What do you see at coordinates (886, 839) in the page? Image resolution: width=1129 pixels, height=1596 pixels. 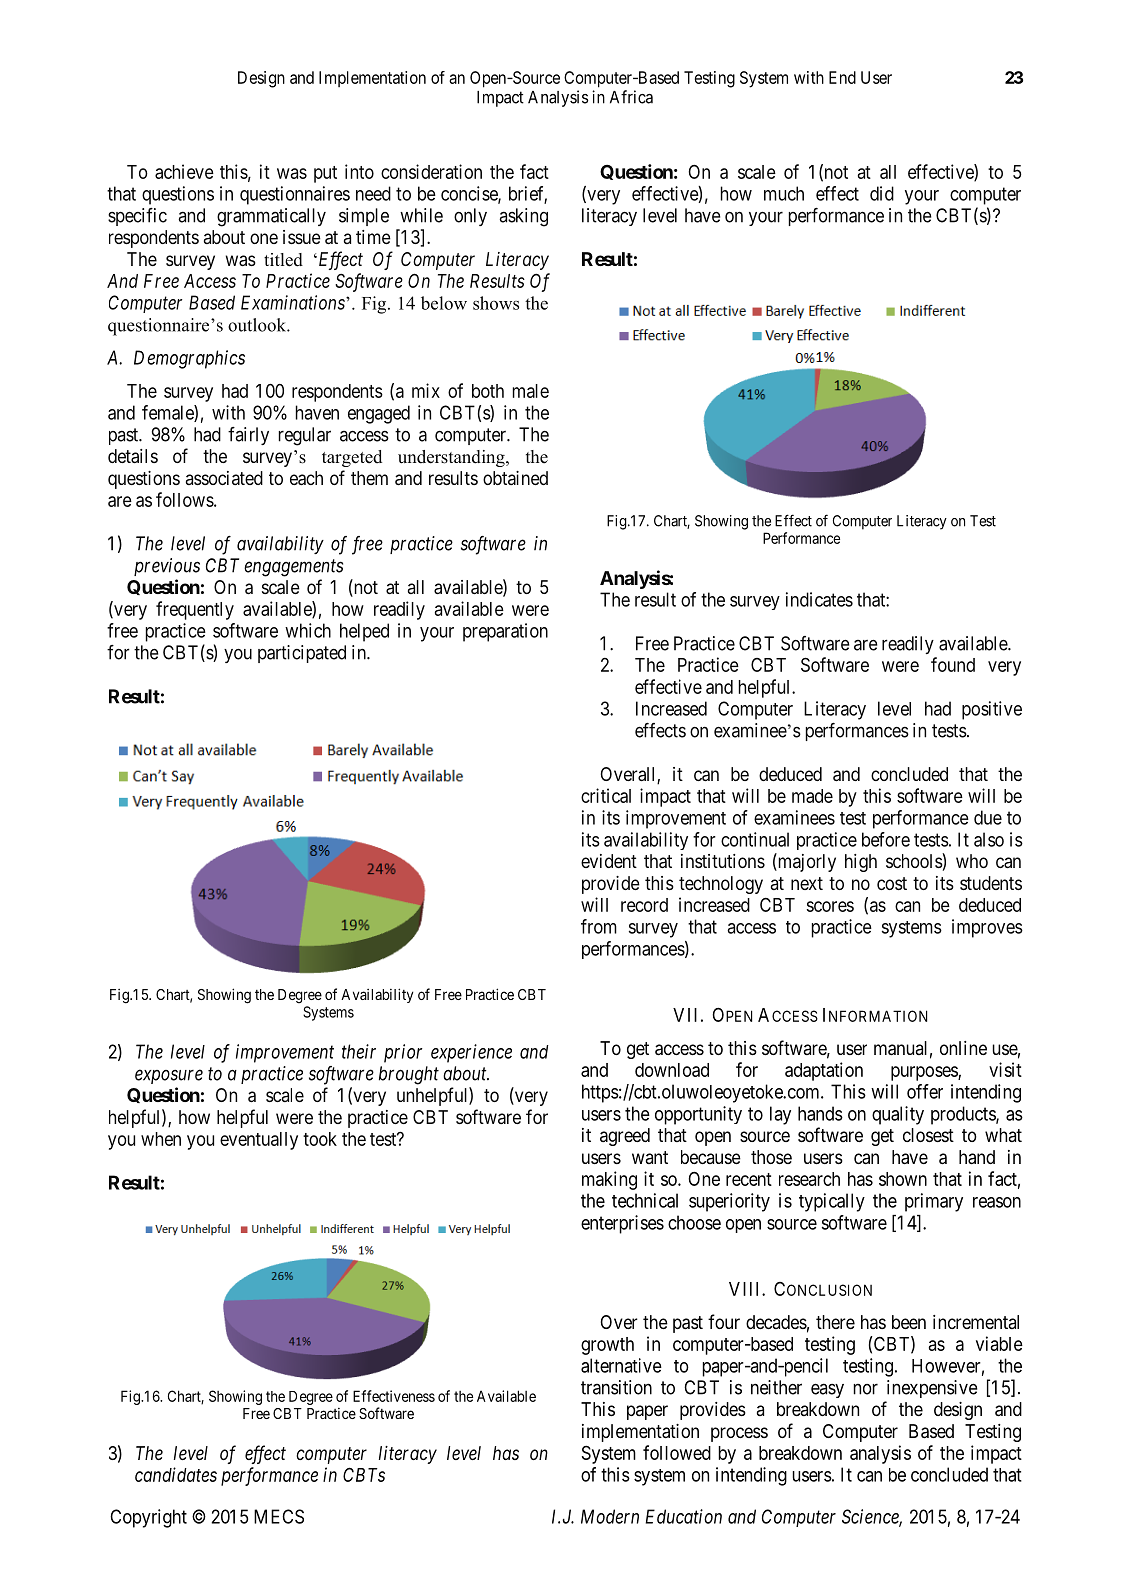 I see `before` at bounding box center [886, 839].
